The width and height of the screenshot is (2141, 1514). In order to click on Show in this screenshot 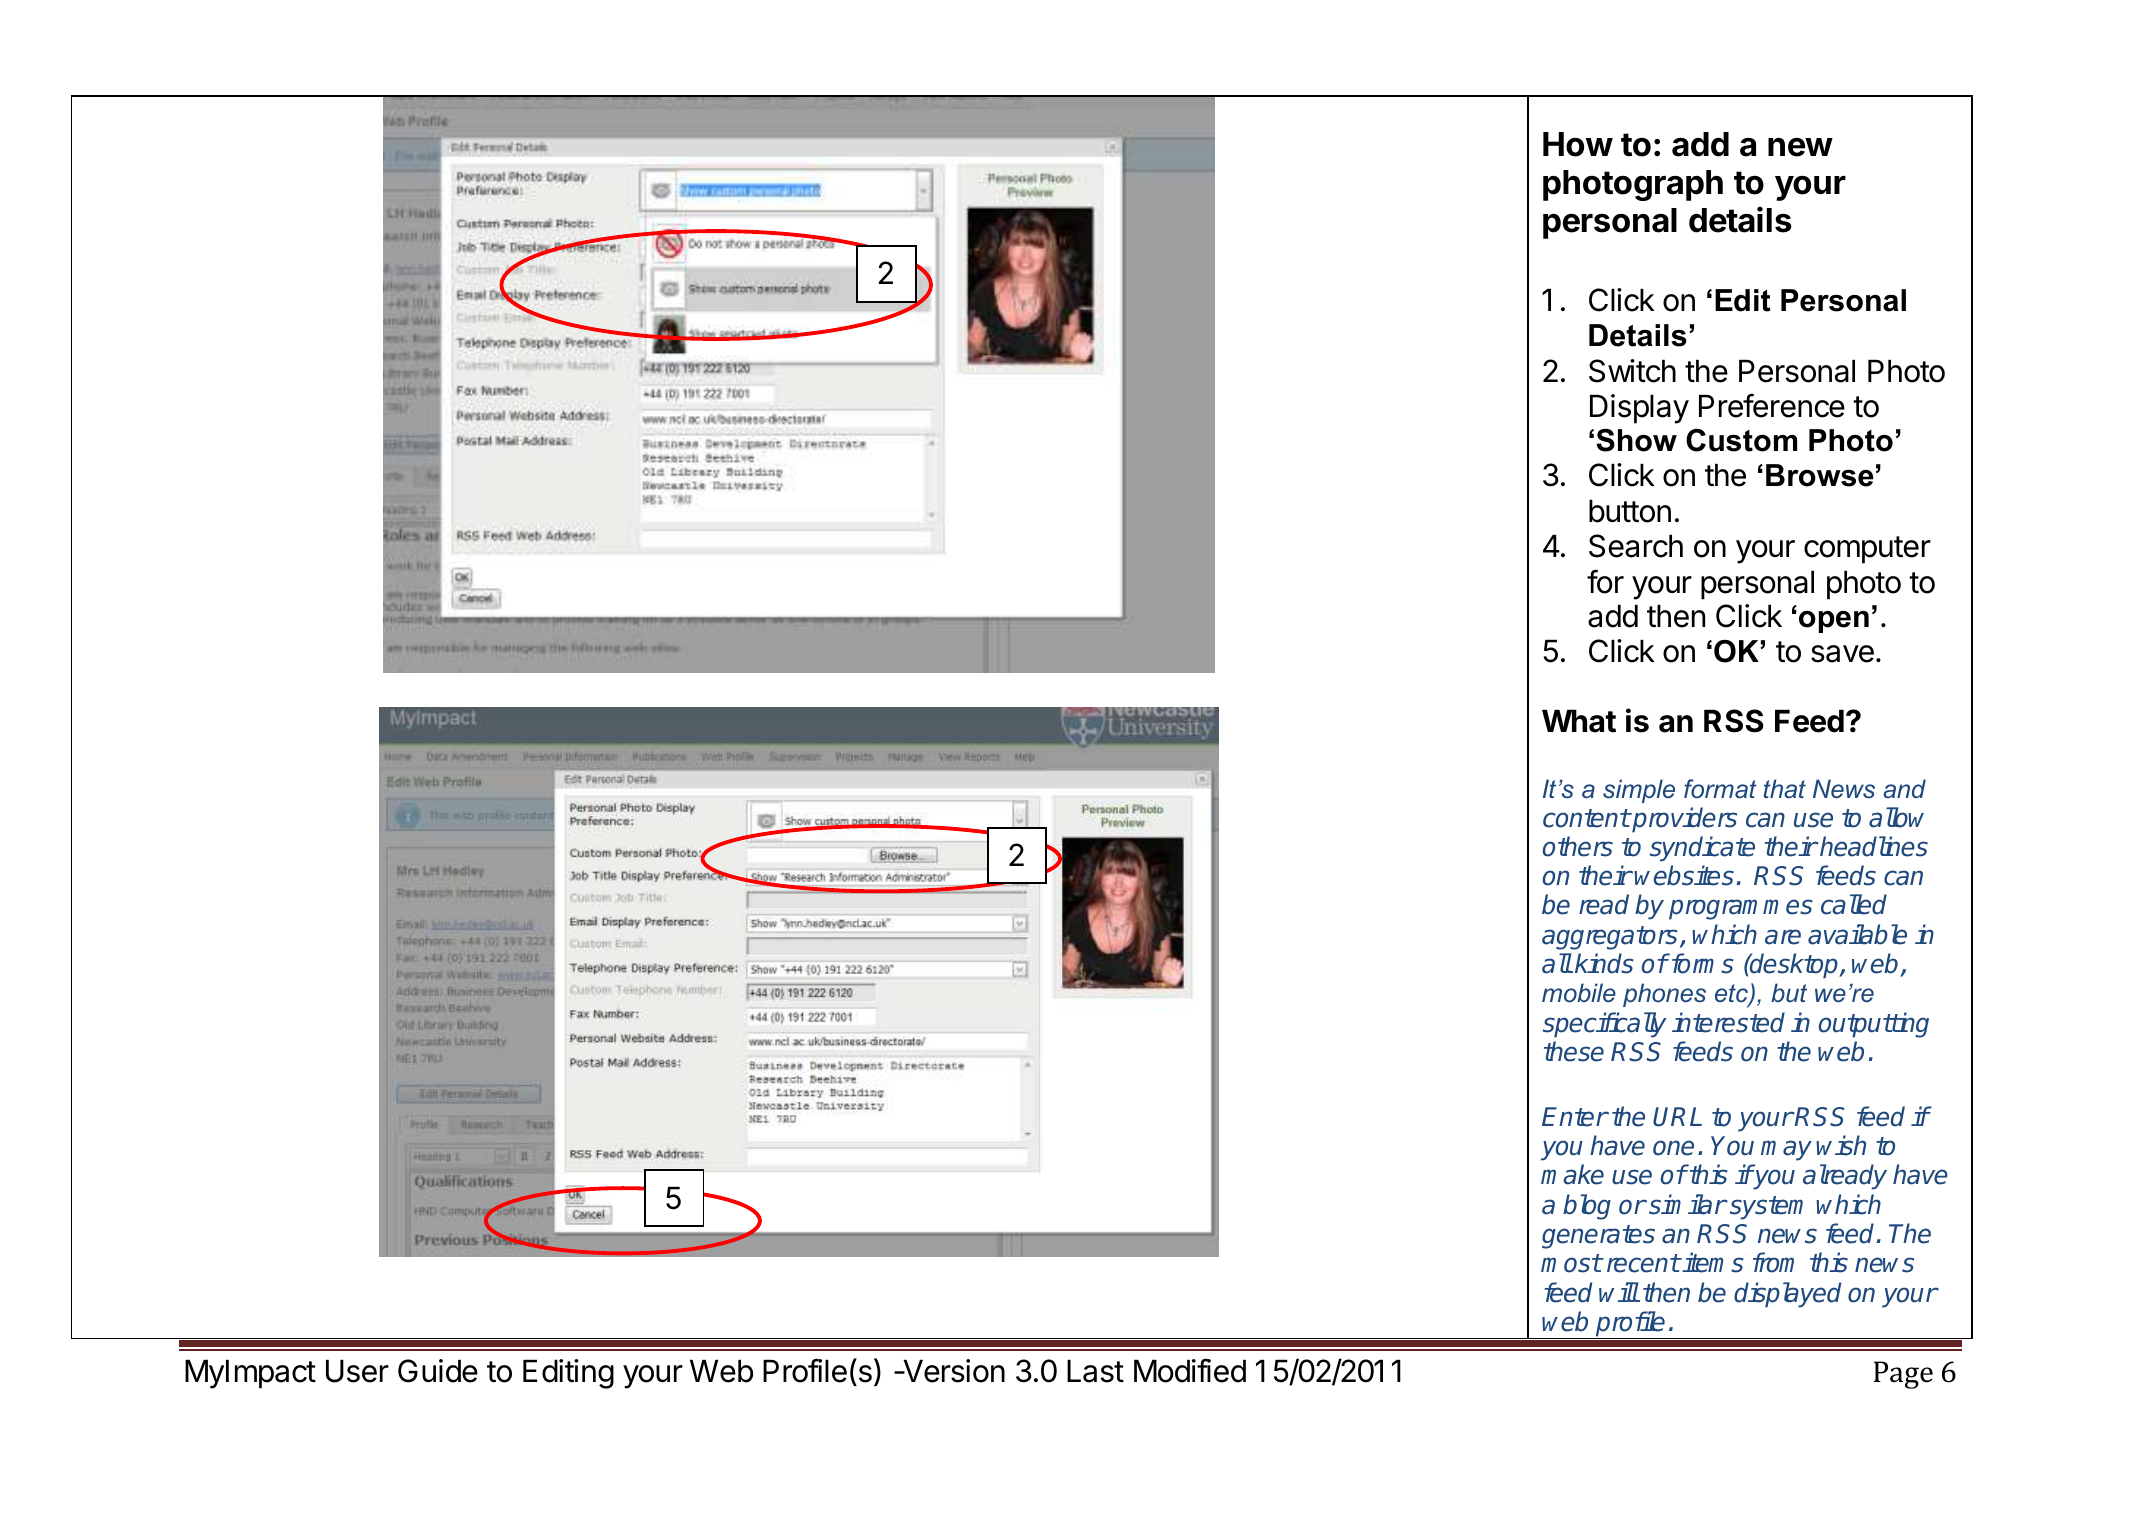, I will do `click(1636, 440)`.
